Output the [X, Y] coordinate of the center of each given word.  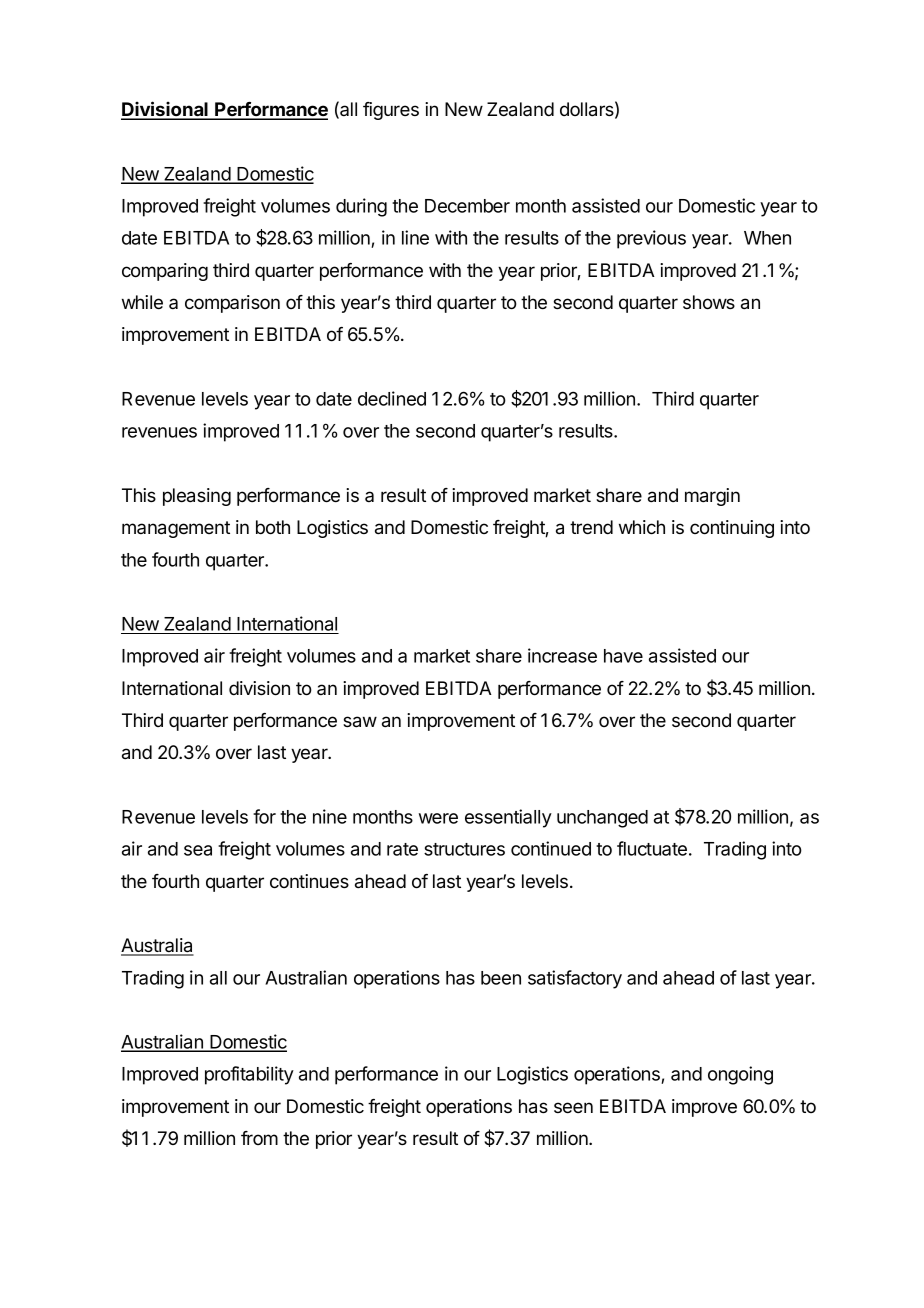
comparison [232, 304]
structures [464, 849]
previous [651, 239]
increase [562, 655]
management [176, 529]
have [623, 656]
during [361, 207]
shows [709, 302]
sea [198, 850]
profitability [249, 1075]
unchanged [602, 819]
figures [391, 111]
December [467, 206]
